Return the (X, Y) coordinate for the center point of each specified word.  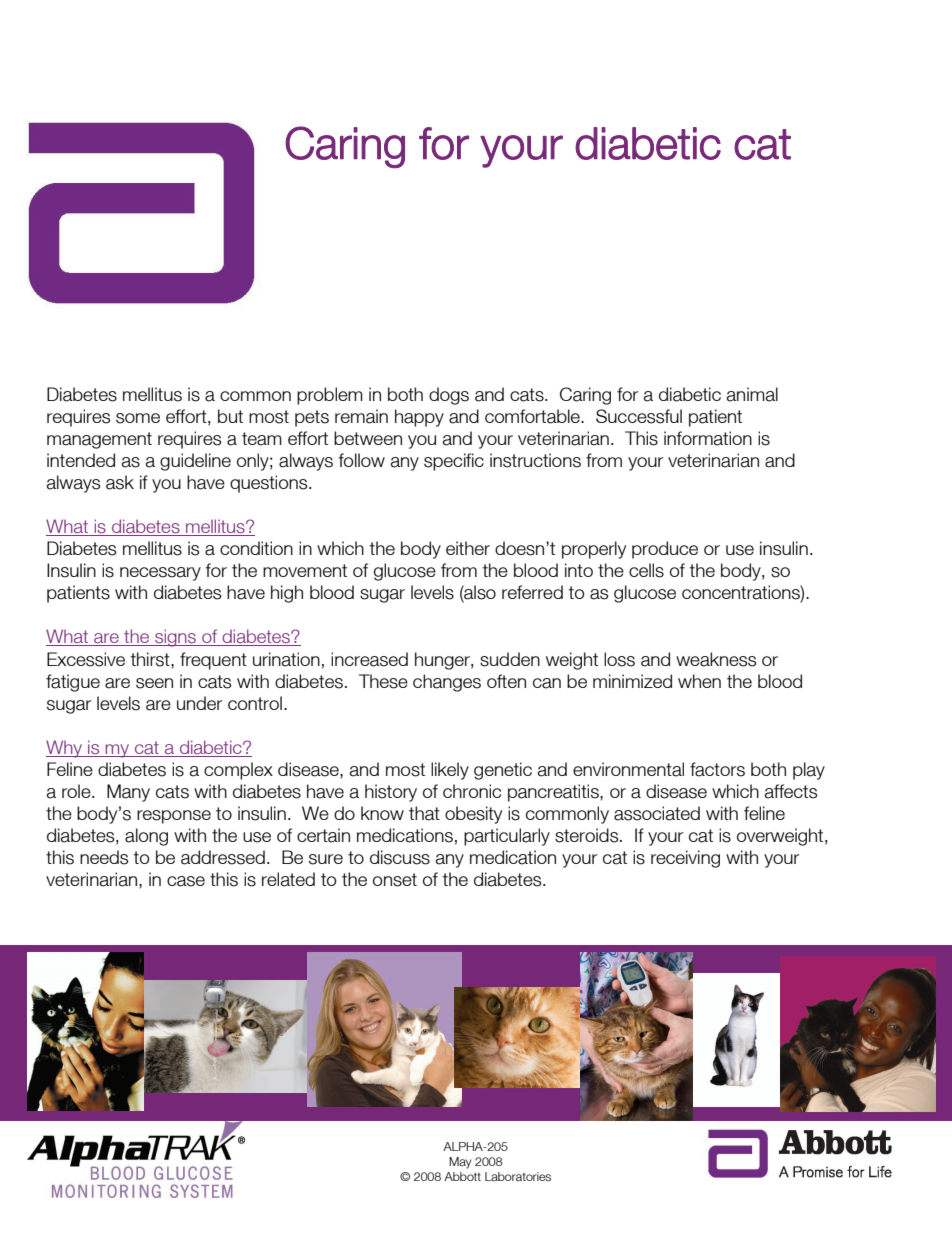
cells (646, 570)
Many (128, 793)
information (708, 438)
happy (419, 418)
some (138, 418)
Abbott (462, 1176)
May (460, 1163)
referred (532, 592)
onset (395, 880)
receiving (685, 859)
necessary (160, 574)
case (186, 881)
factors (717, 769)
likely (450, 771)
